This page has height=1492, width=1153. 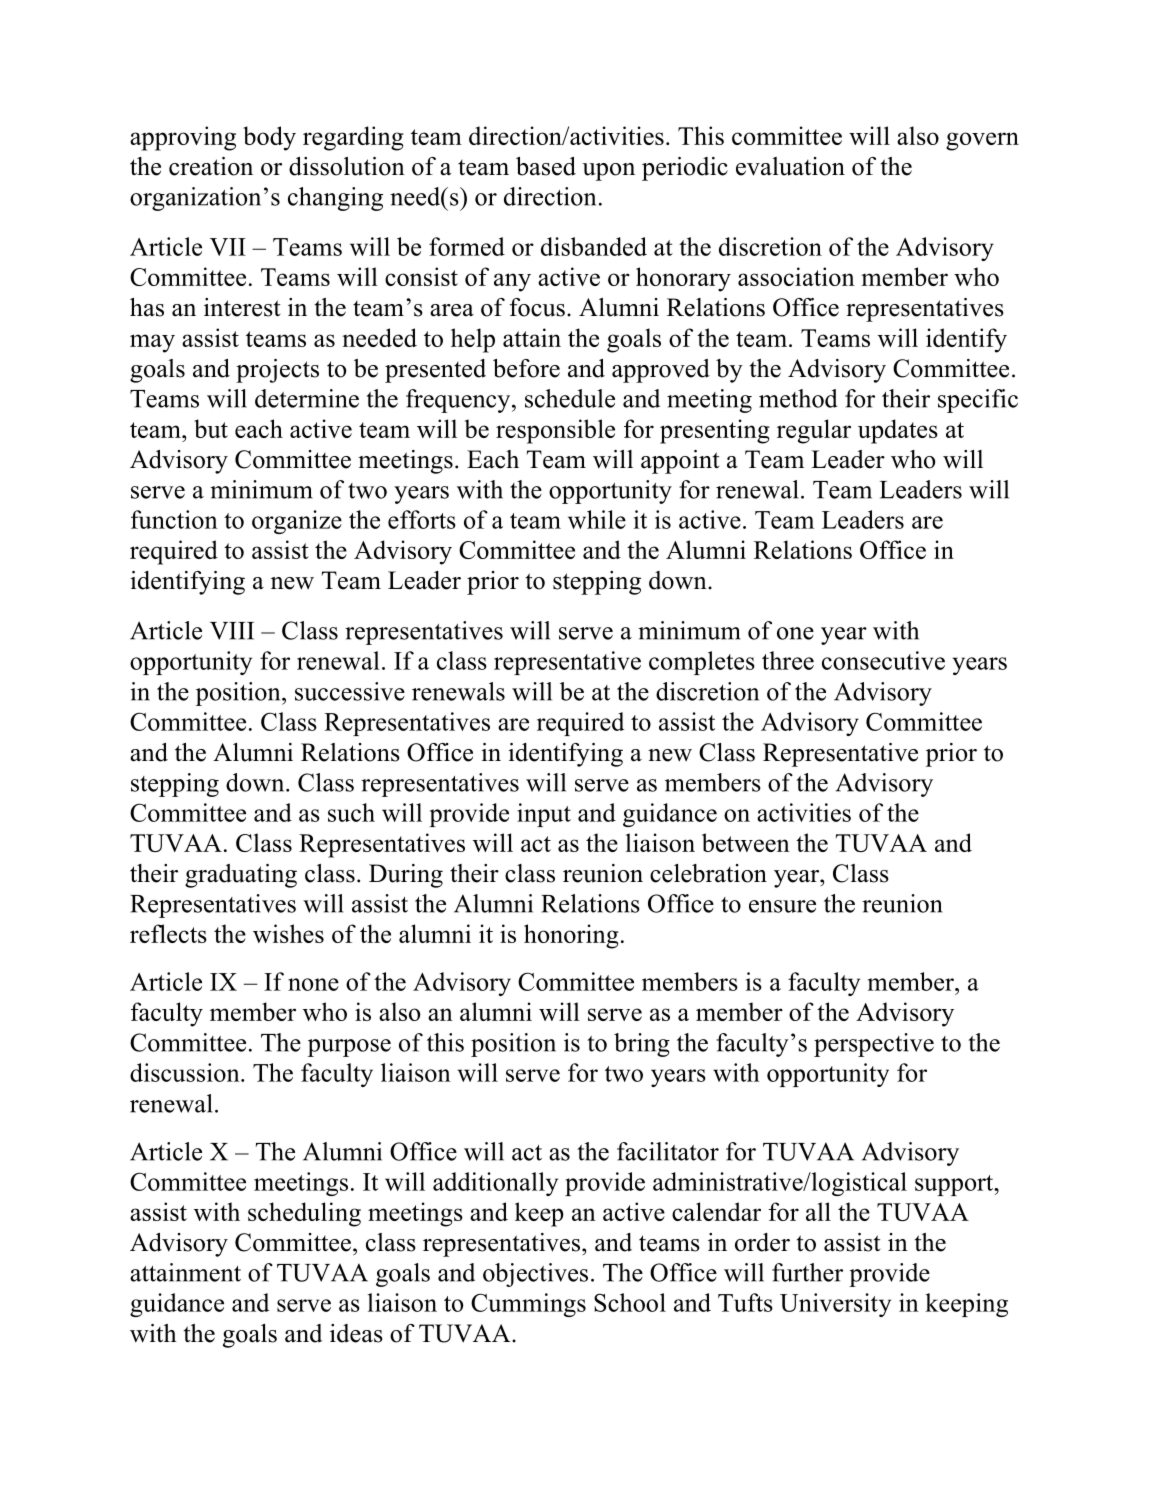 What do you see at coordinates (790, 166) in the page?
I see `evaluation` at bounding box center [790, 166].
